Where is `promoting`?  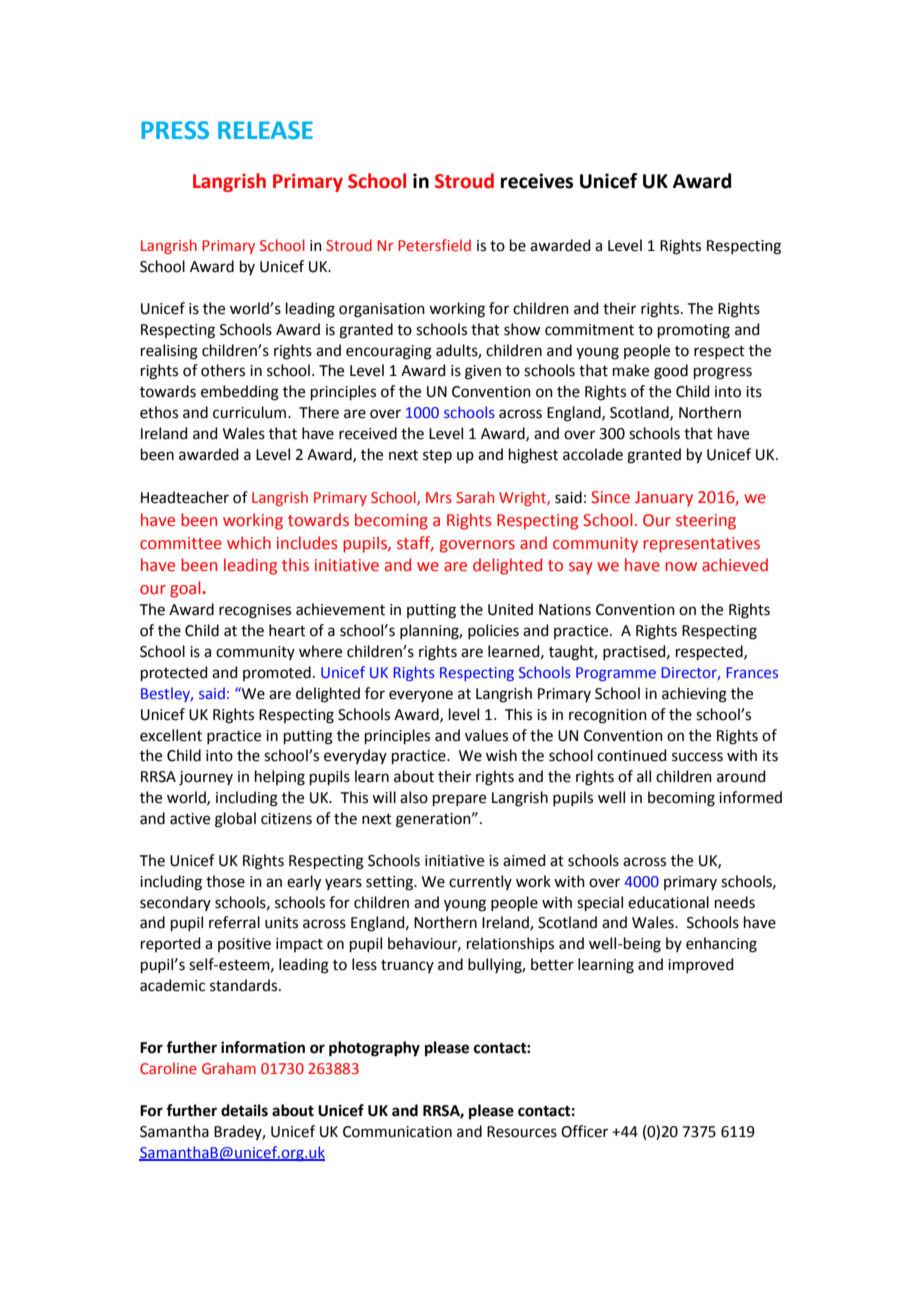
promoting is located at coordinates (694, 331).
